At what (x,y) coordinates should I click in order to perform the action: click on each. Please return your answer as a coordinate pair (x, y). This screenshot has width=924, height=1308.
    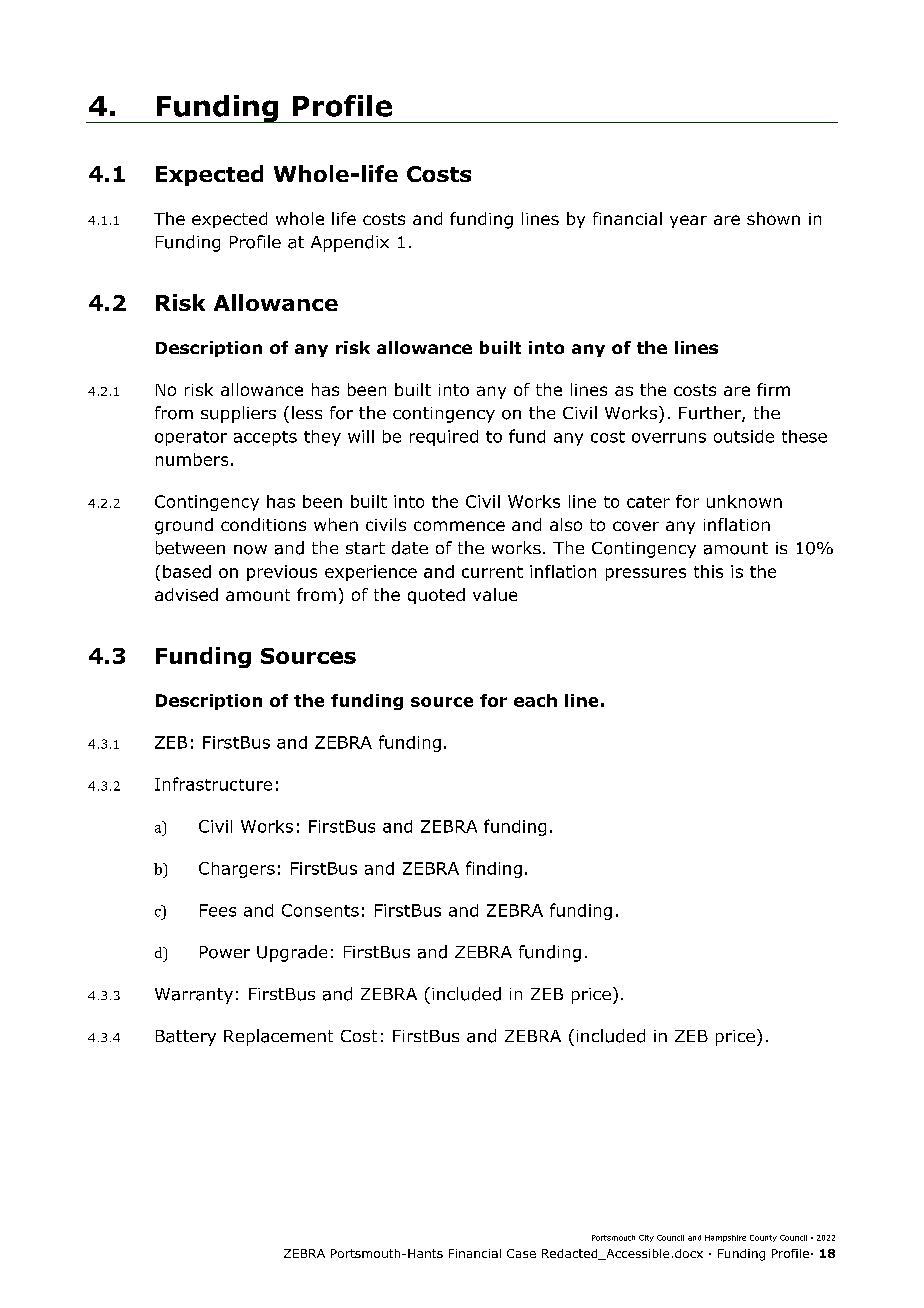
    Looking at the image, I should click on (535, 700).
